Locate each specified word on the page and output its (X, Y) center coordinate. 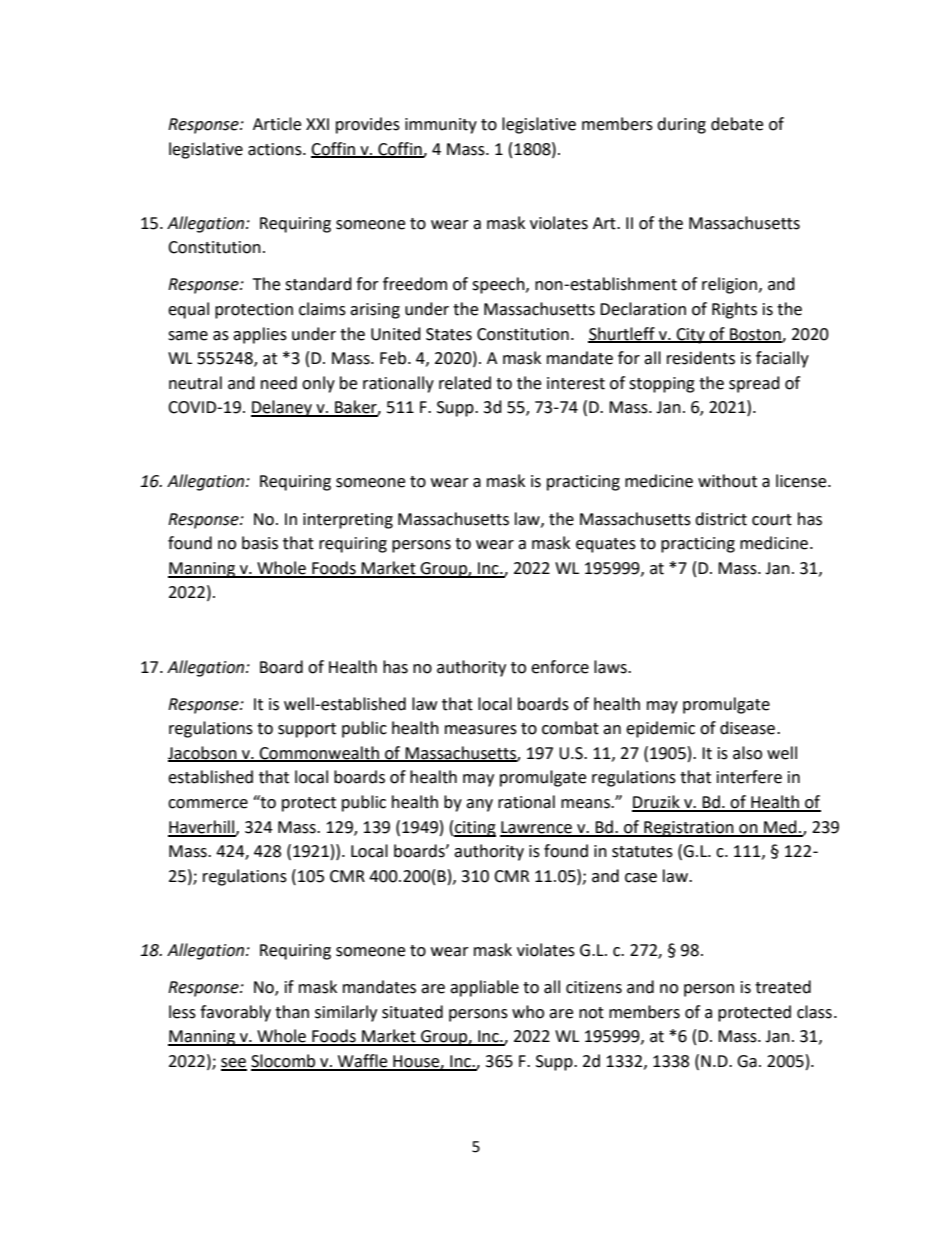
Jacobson (203, 753)
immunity (441, 126)
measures (481, 730)
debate (737, 124)
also (747, 753)
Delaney (282, 408)
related (465, 383)
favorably (235, 1013)
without (727, 481)
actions (276, 149)
